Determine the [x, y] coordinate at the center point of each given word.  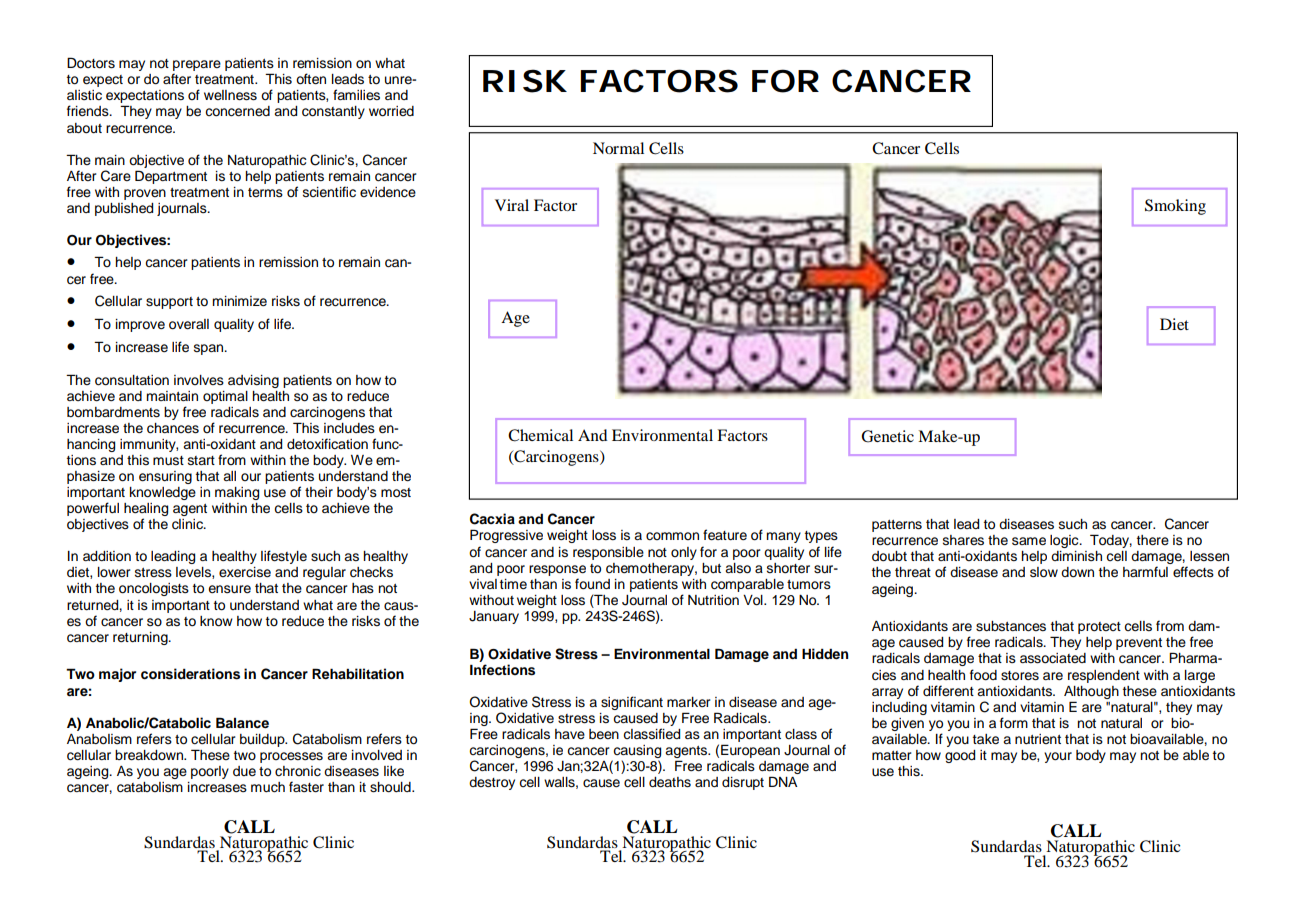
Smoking [1175, 207]
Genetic [887, 436]
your [1058, 757]
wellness [230, 95]
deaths [670, 782]
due [244, 771]
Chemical [540, 435]
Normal [618, 148]
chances [173, 428]
